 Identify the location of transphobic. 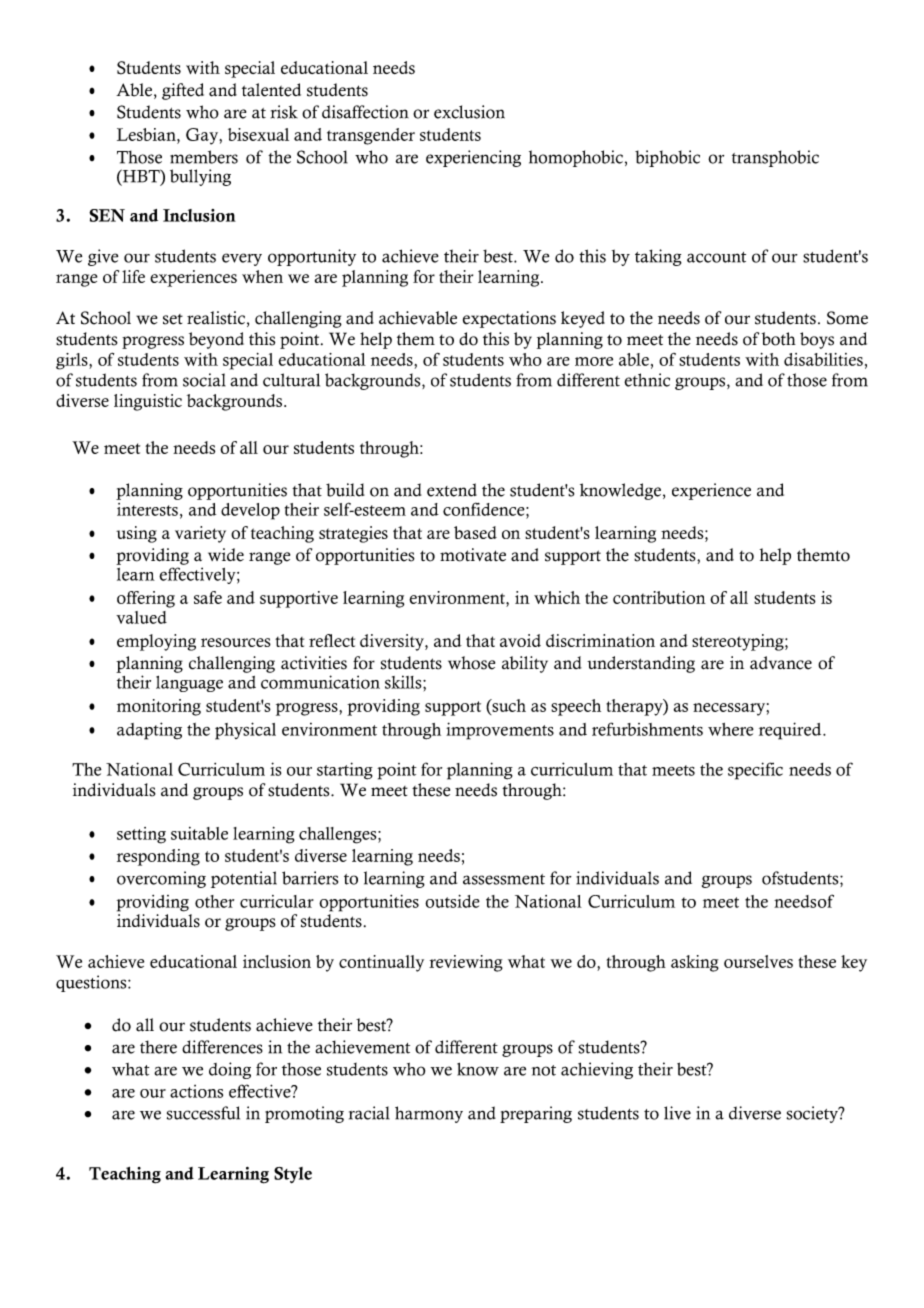
(775, 158).
